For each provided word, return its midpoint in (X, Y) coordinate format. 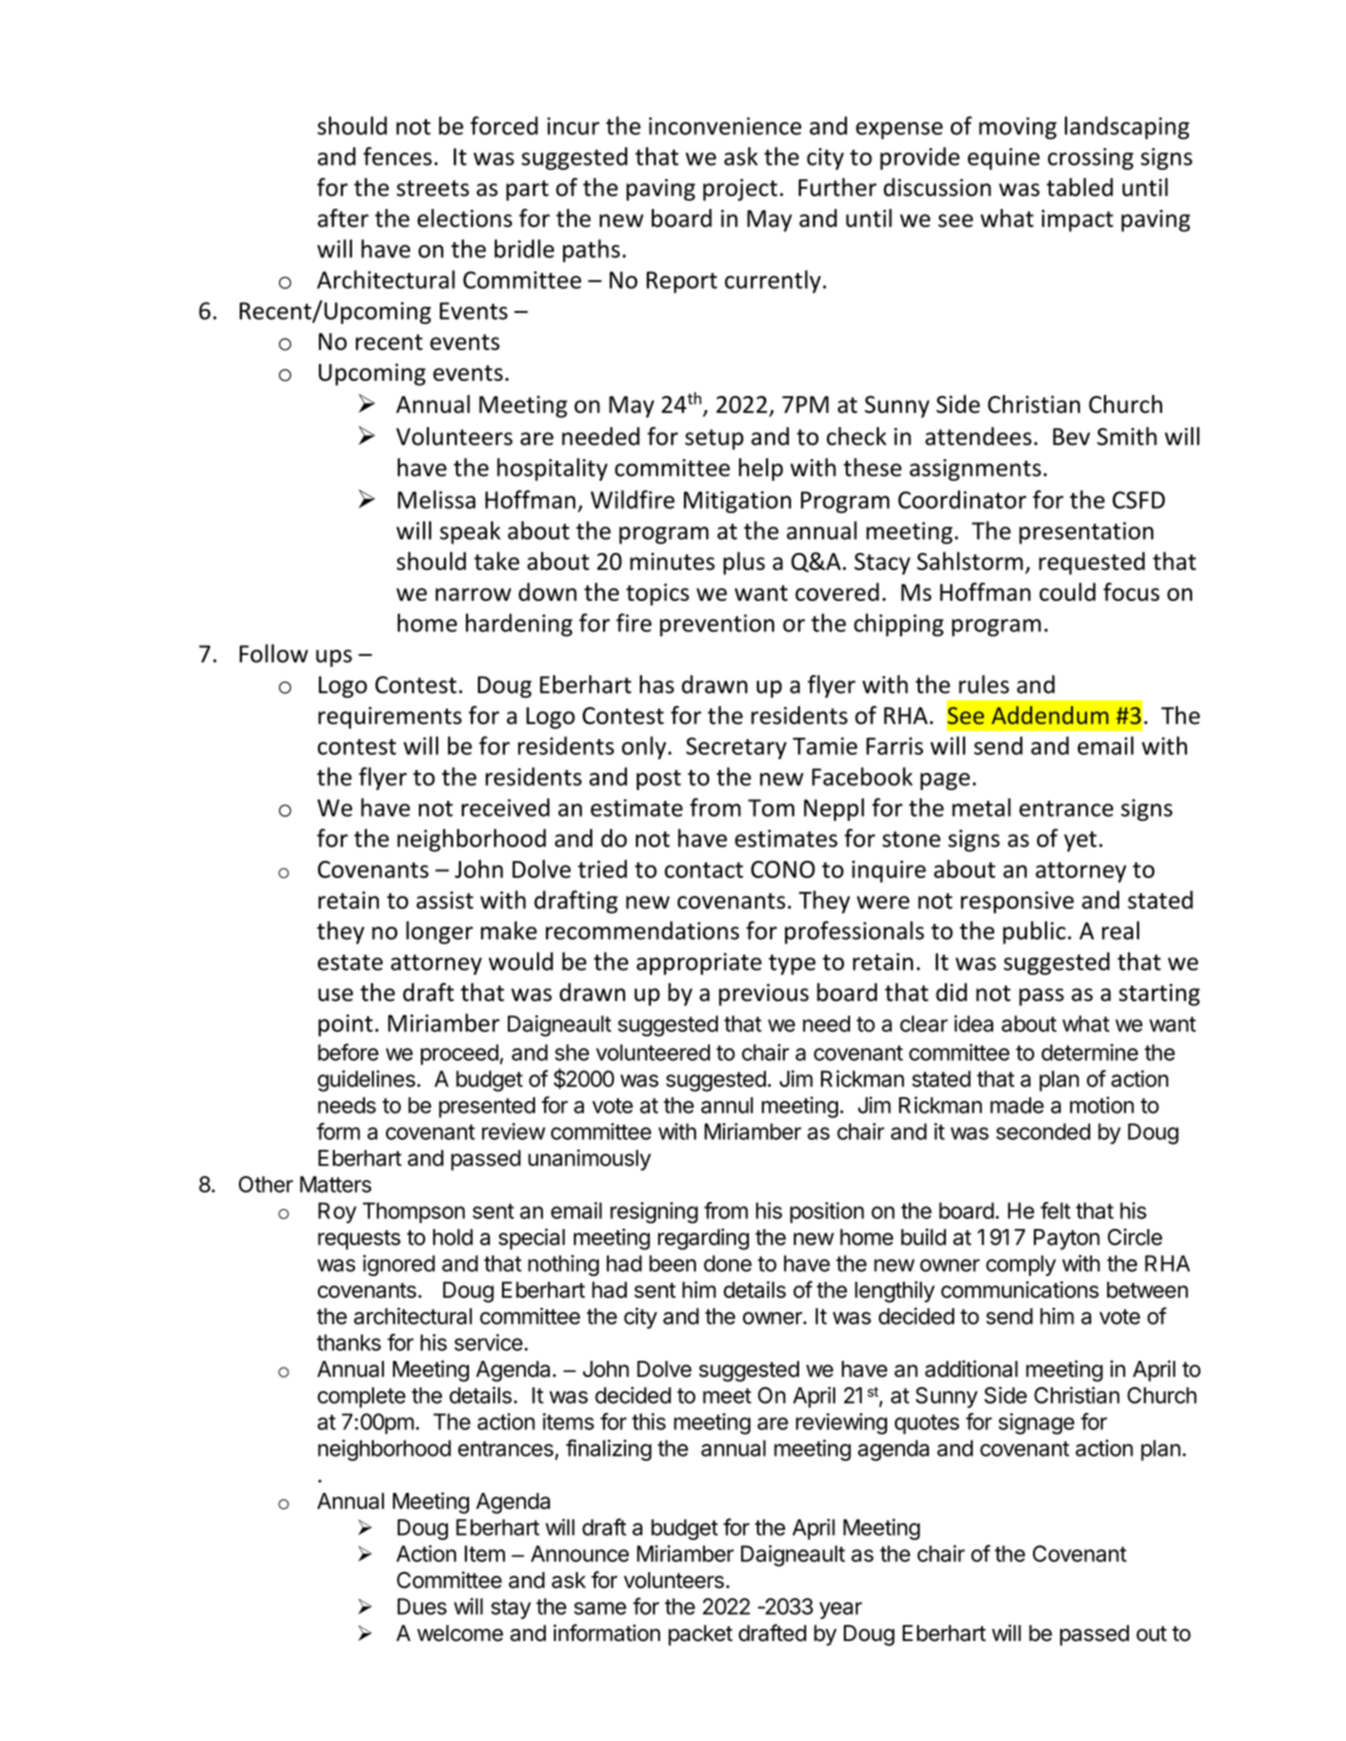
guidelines (366, 1081)
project (740, 190)
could (1067, 591)
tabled (1079, 187)
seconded (1043, 1131)
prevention (717, 625)
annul (727, 1105)
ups (334, 658)
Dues (422, 1606)
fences (397, 156)
